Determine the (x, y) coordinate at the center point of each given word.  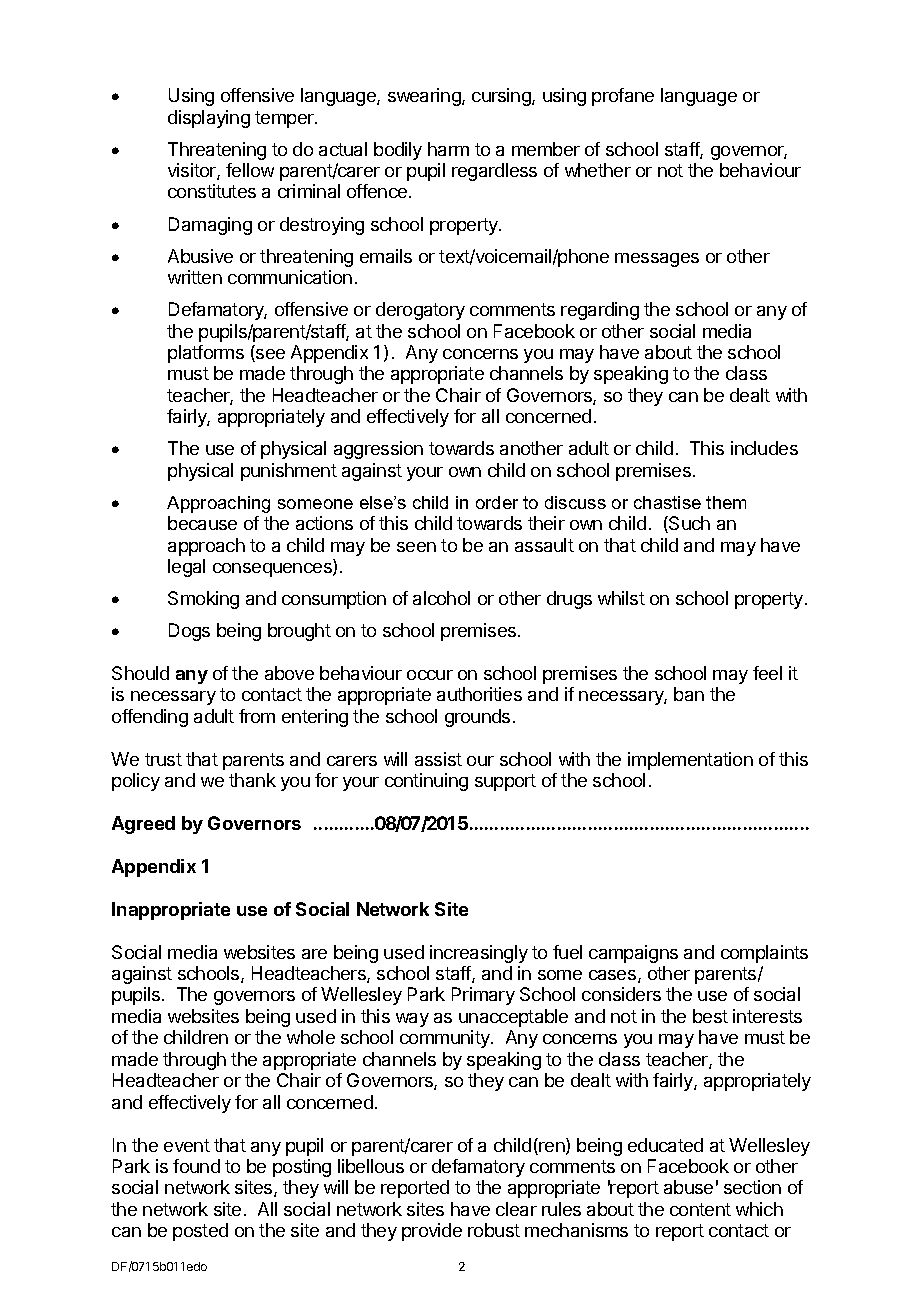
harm (448, 149)
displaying (209, 119)
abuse (688, 1187)
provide (432, 1232)
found (196, 1166)
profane (623, 97)
